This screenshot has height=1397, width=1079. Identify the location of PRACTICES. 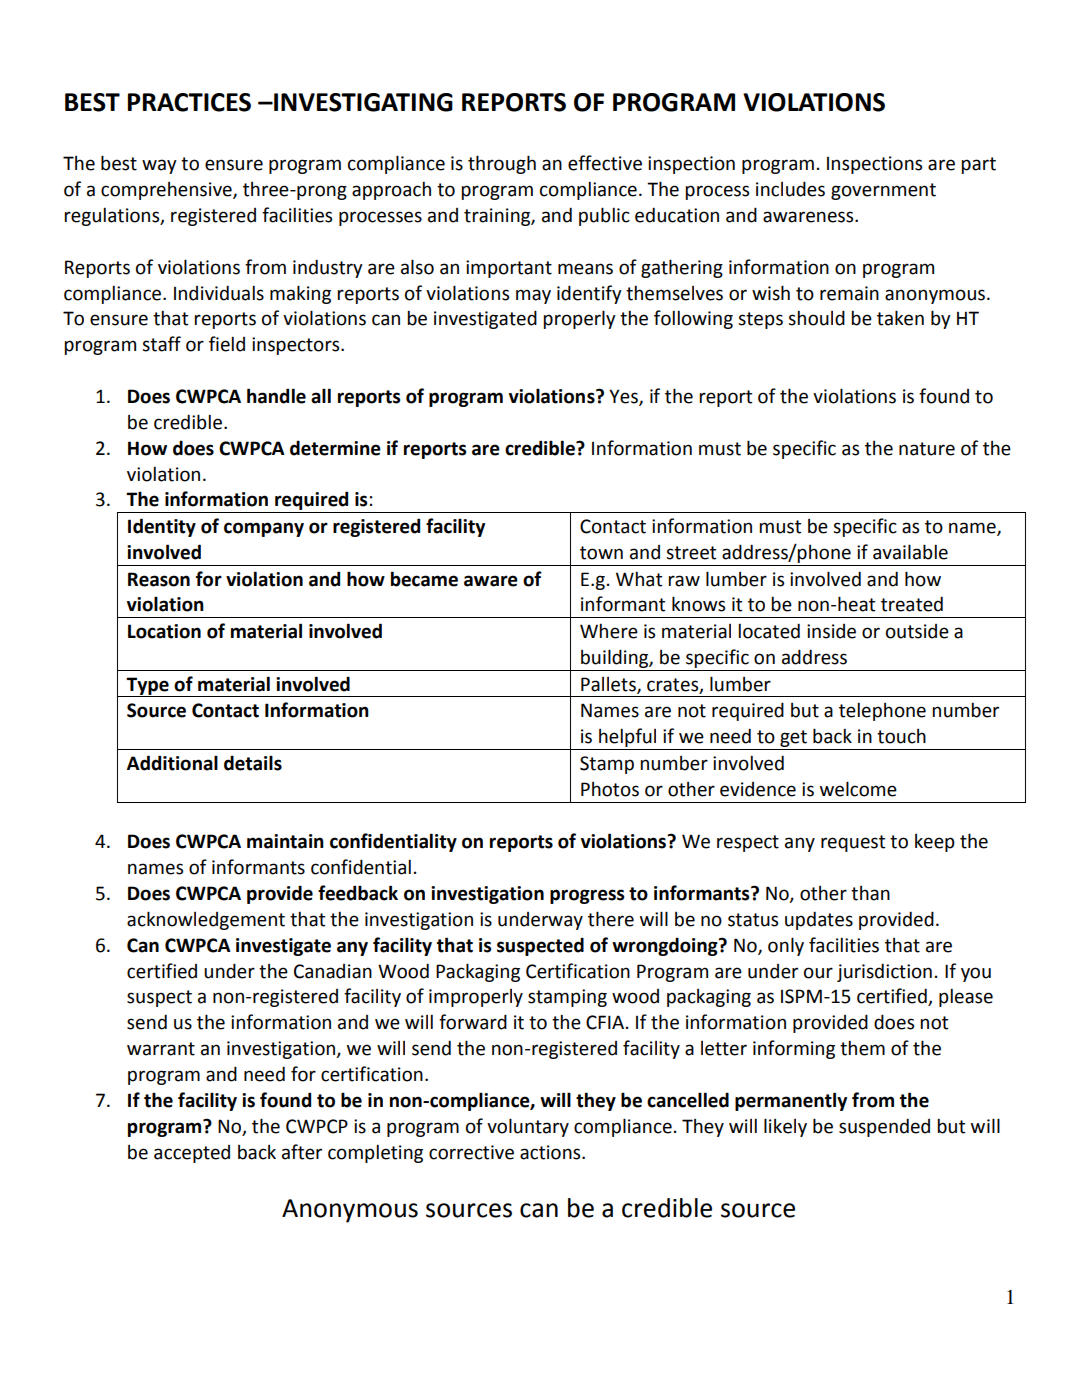
(189, 102).
